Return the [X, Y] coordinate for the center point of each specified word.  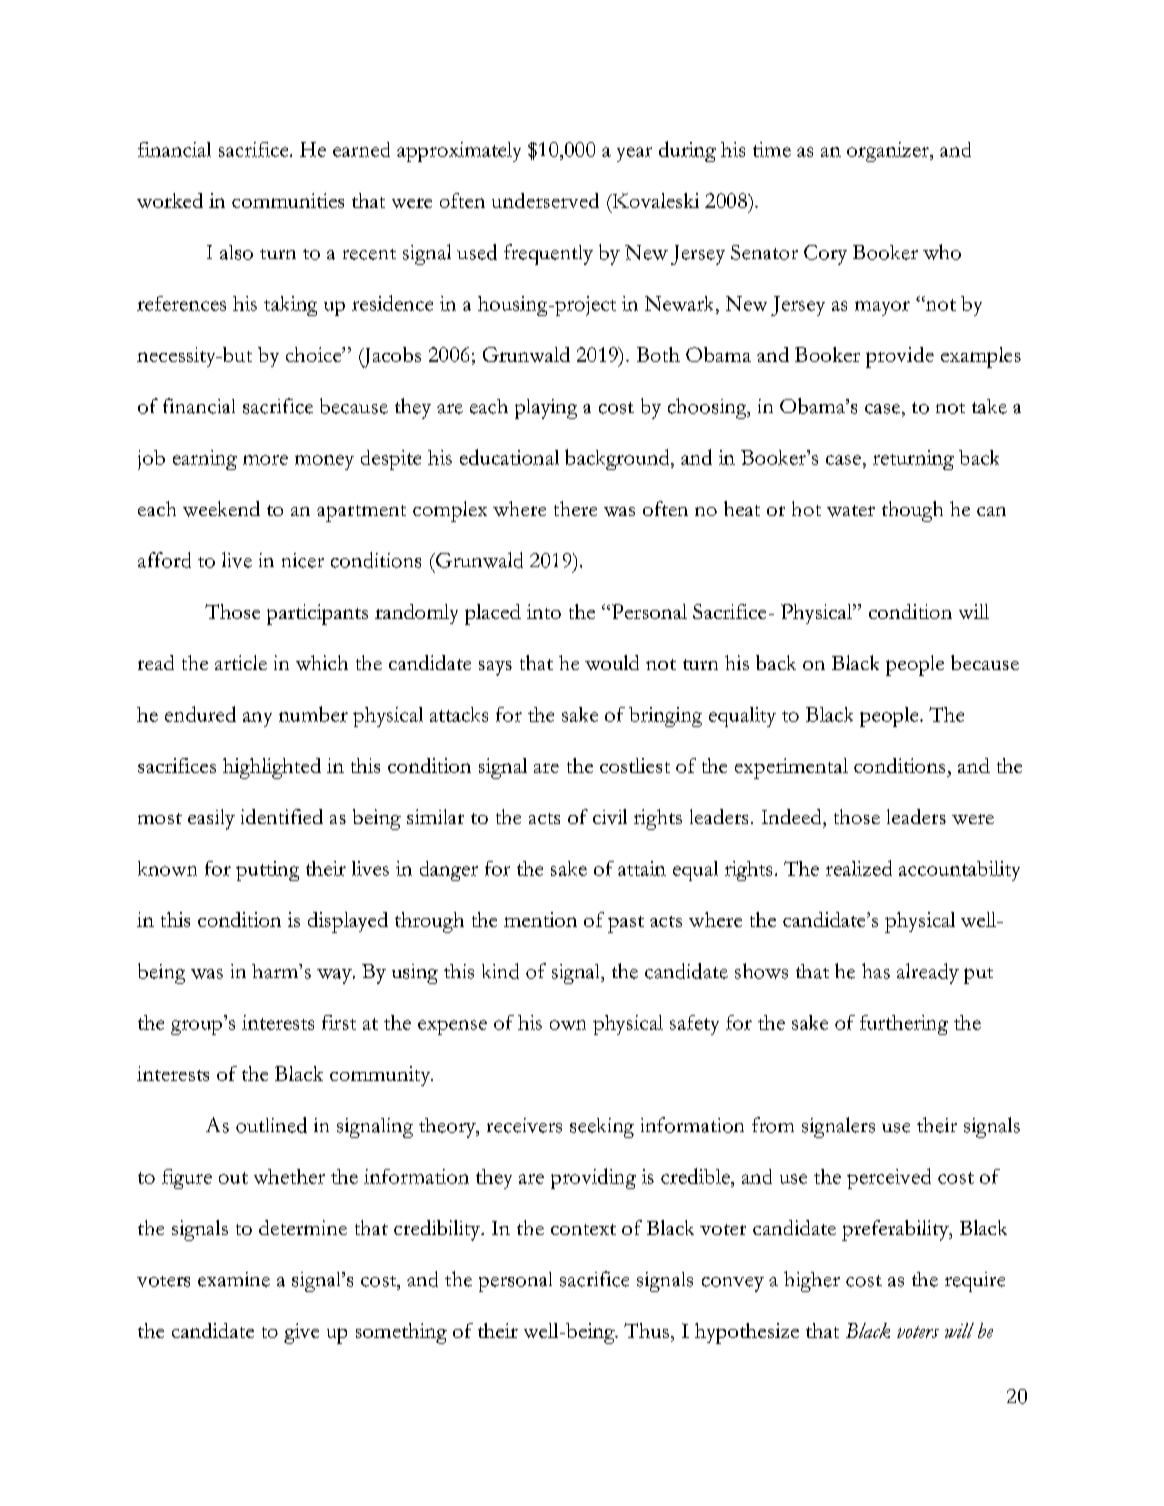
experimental [791, 768]
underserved [545, 200]
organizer [889, 152]
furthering [904, 1025]
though [912, 511]
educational [509, 457]
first [339, 1022]
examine [234, 1279]
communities [288, 200]
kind [500, 971]
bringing [665, 717]
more [265, 460]
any [257, 719]
